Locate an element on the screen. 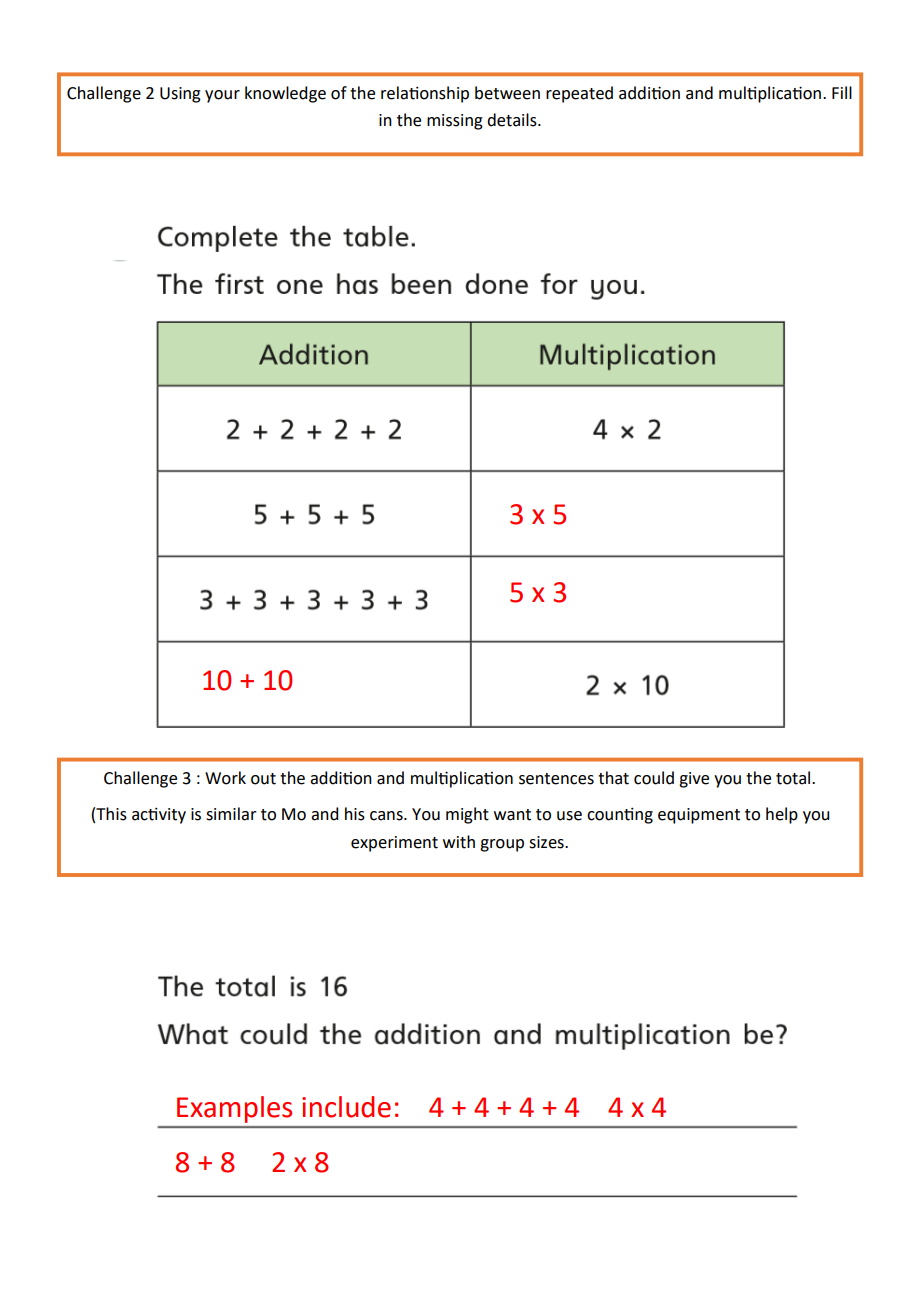  Work is located at coordinates (225, 778).
